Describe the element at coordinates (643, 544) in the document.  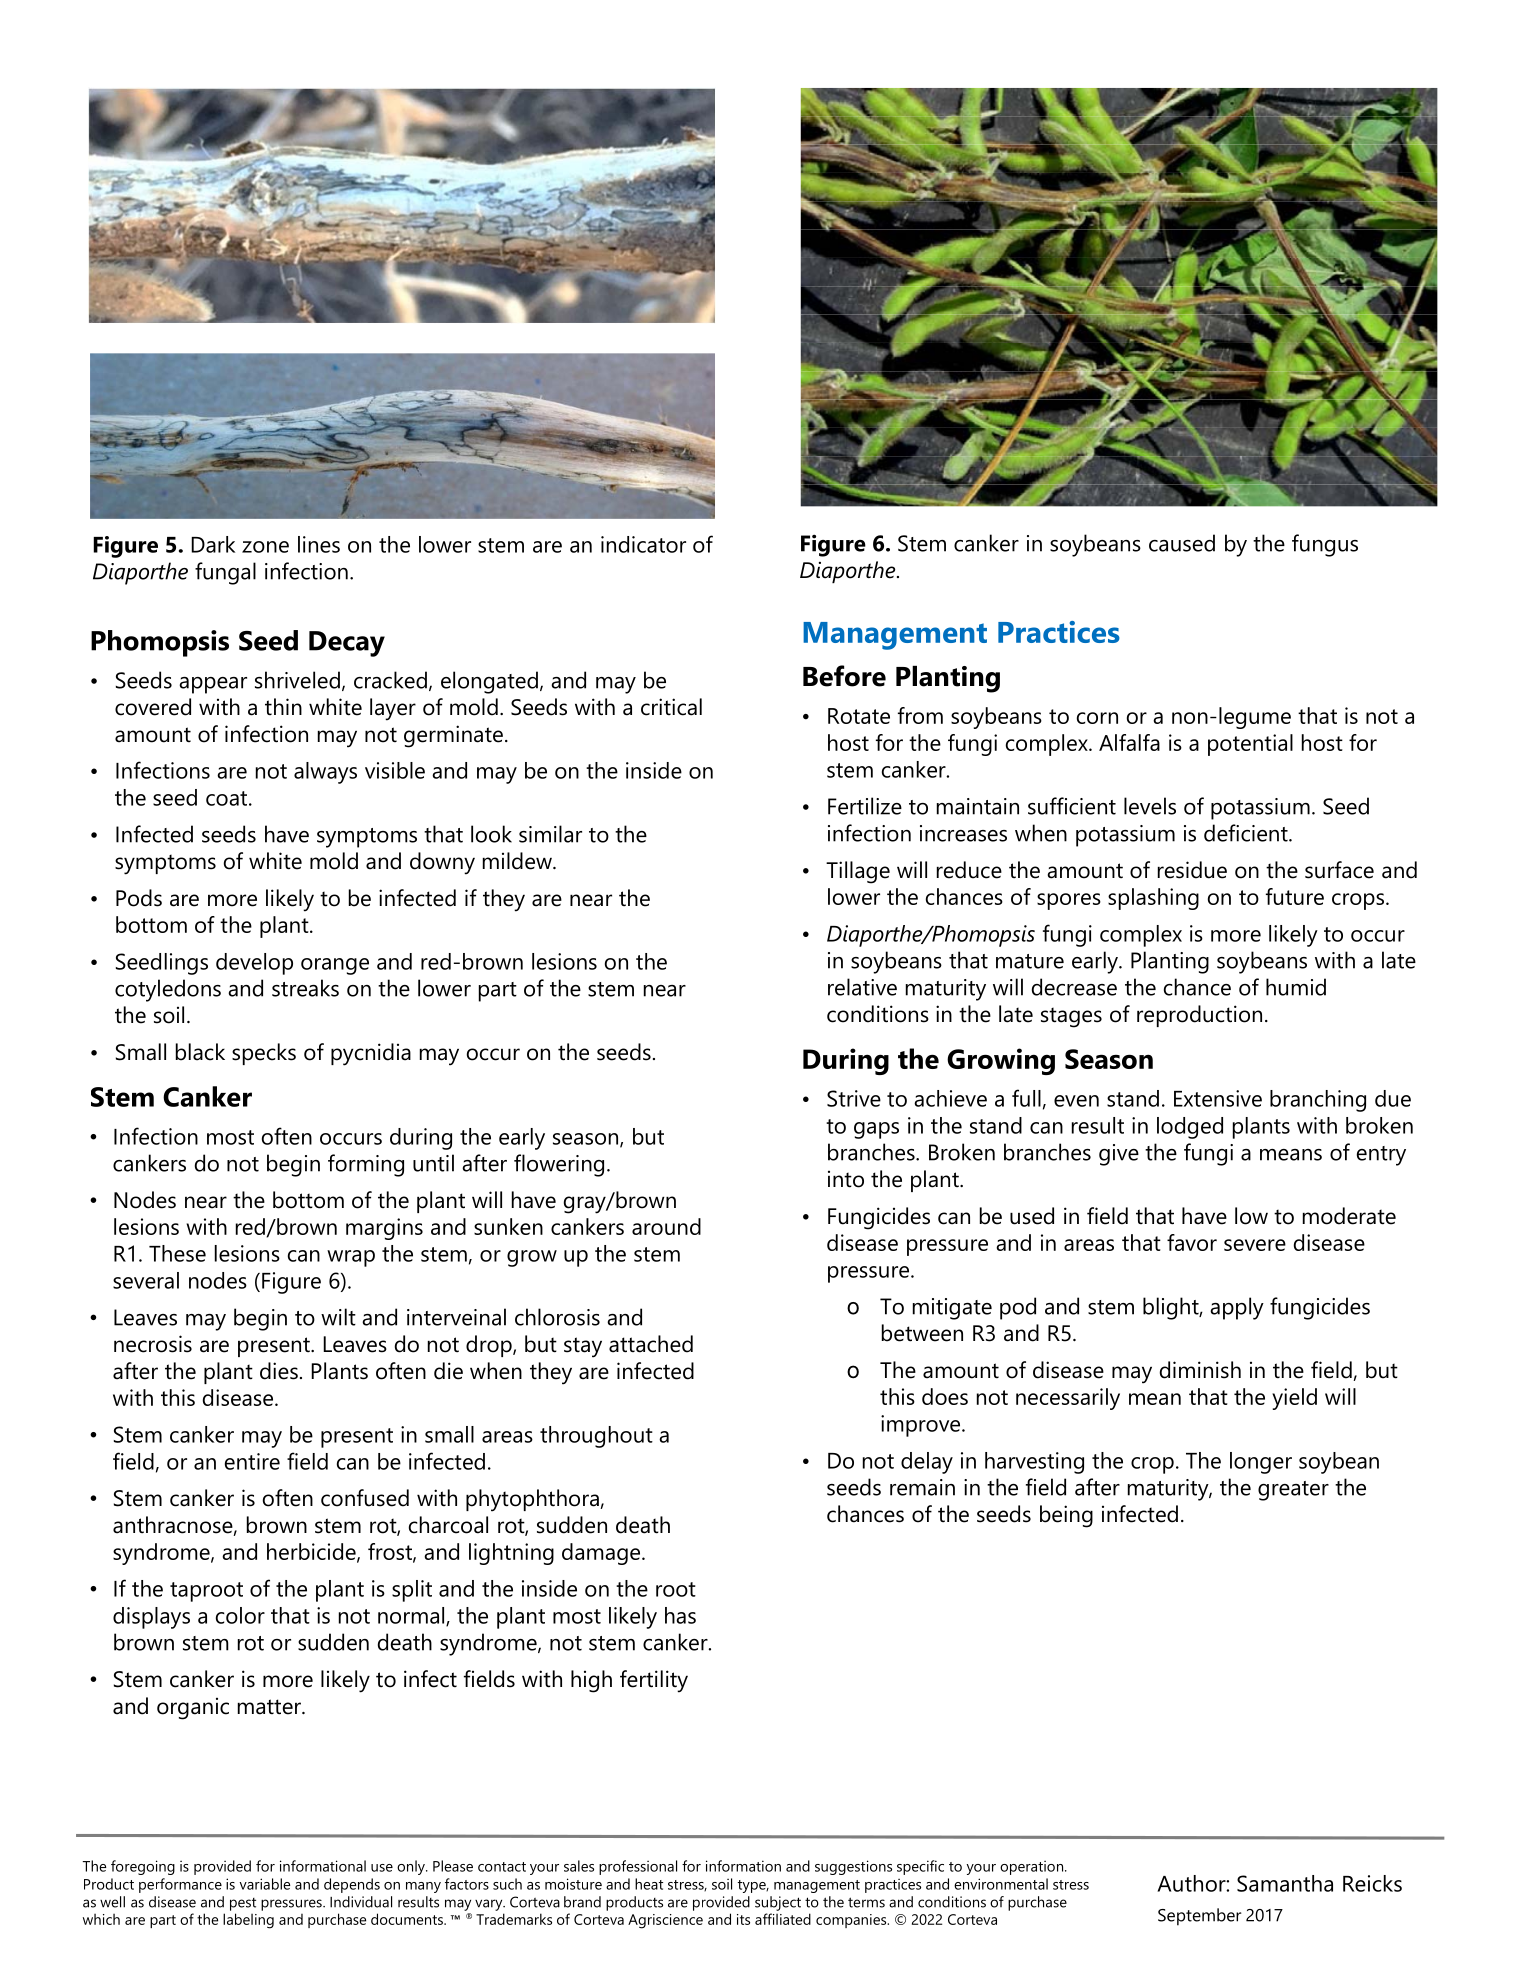
I see `indicator` at that location.
